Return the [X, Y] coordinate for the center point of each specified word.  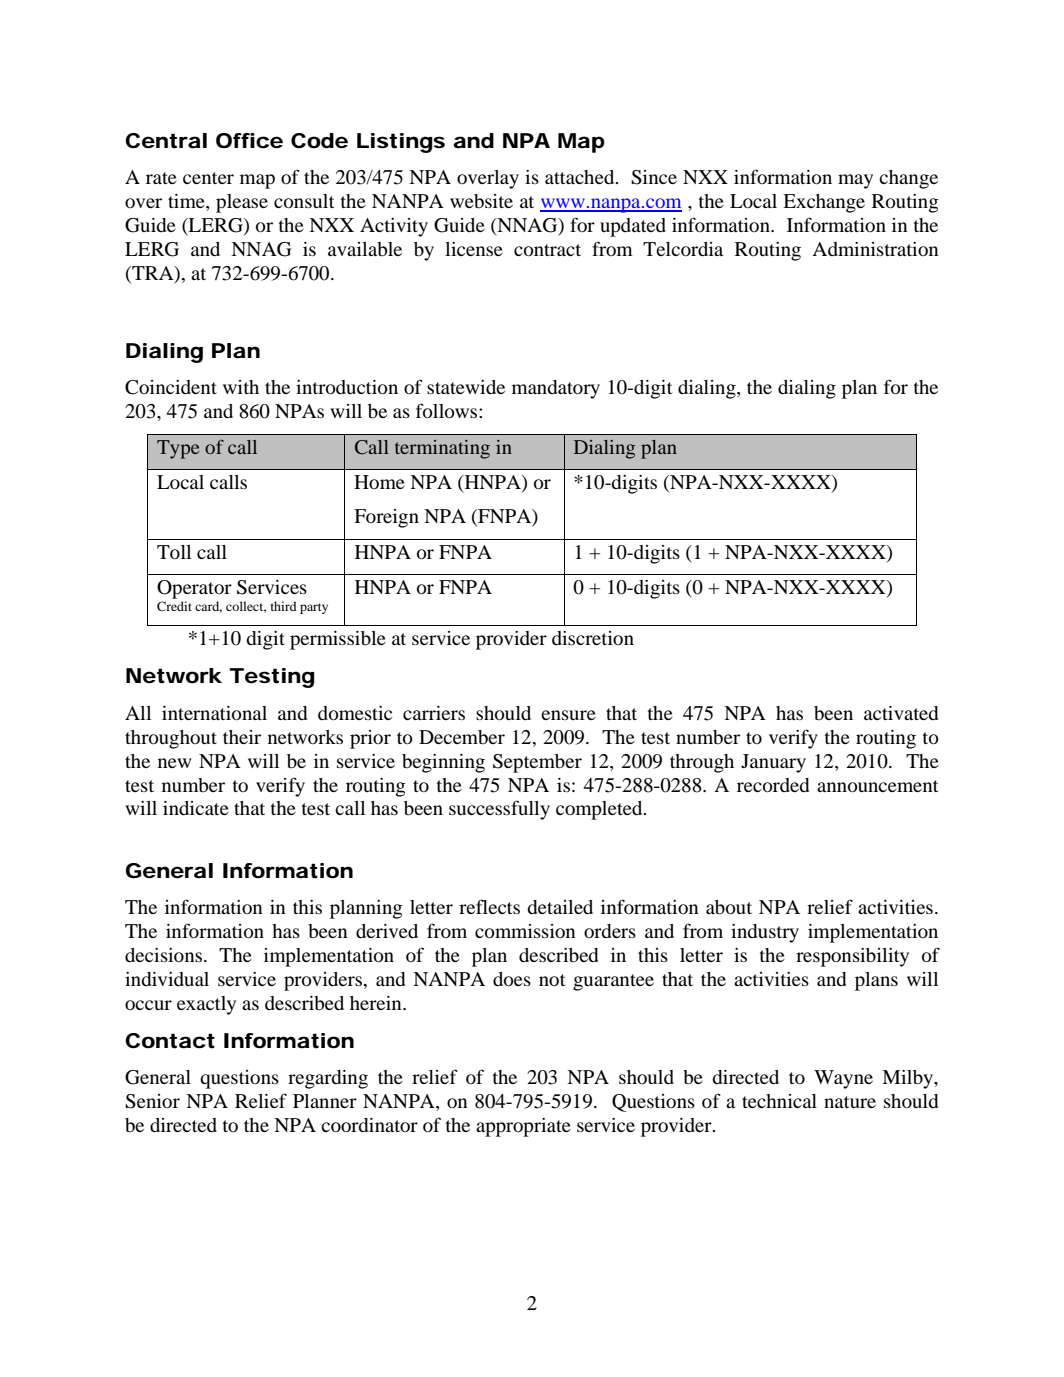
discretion [593, 638]
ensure [568, 715]
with [241, 387]
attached [581, 177]
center [208, 178]
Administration [875, 249]
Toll [174, 552]
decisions [165, 955]
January [773, 763]
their [242, 737]
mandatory [556, 389]
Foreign [386, 518]
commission [525, 931]
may [855, 181]
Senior [152, 1101]
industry [765, 933]
